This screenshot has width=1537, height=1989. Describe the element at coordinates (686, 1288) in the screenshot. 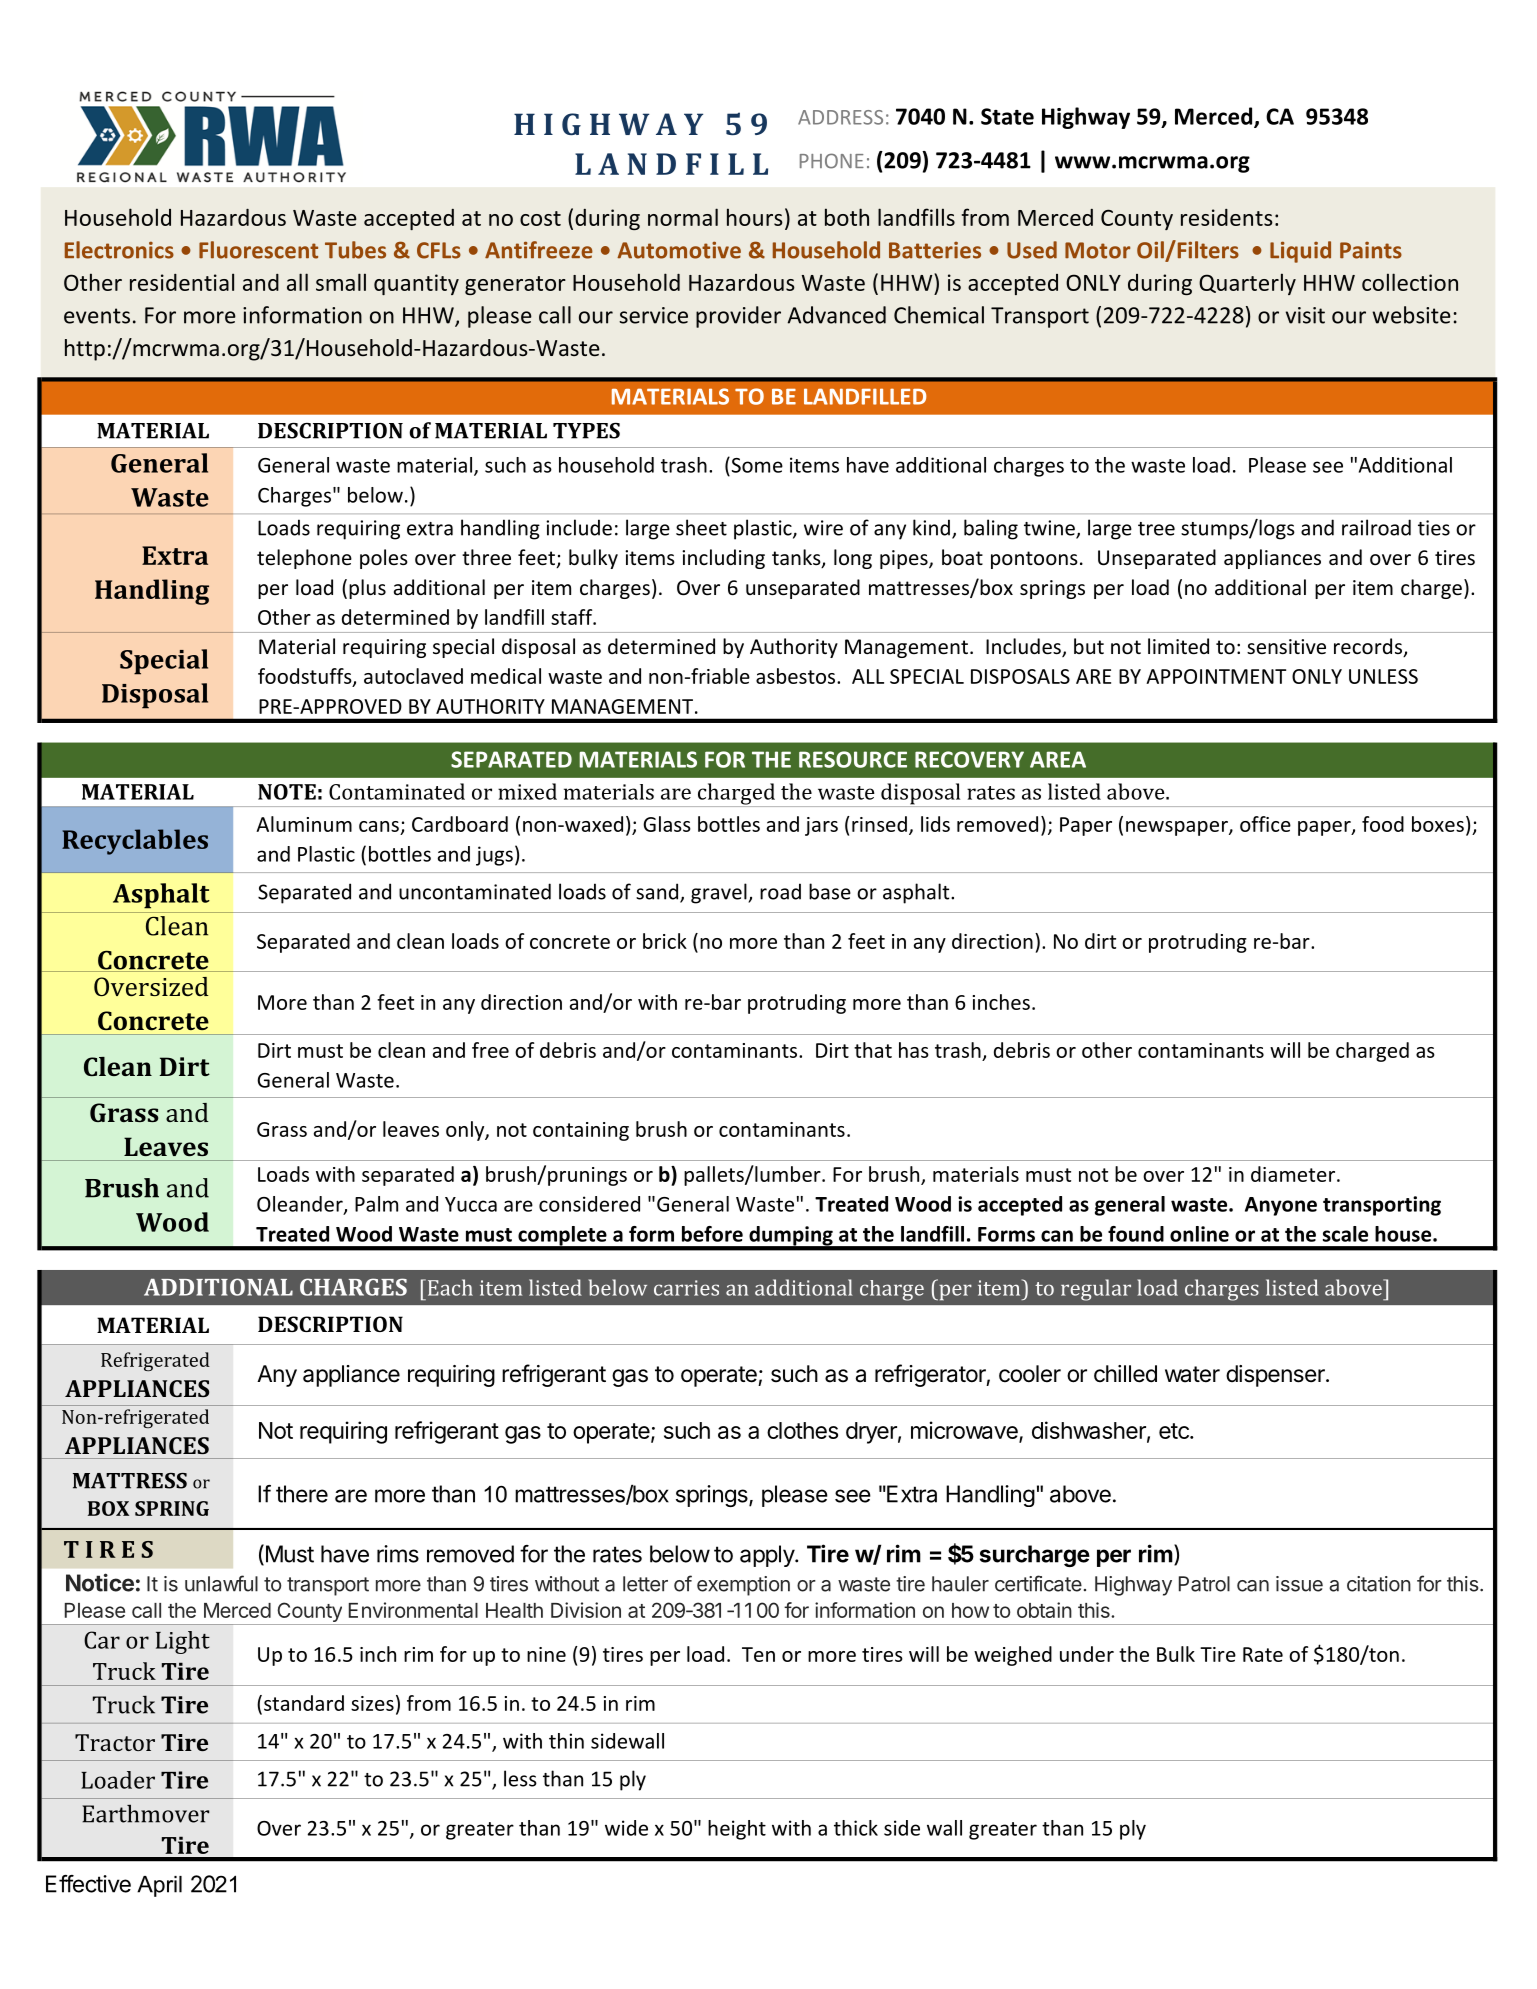

I see `carries` at that location.
